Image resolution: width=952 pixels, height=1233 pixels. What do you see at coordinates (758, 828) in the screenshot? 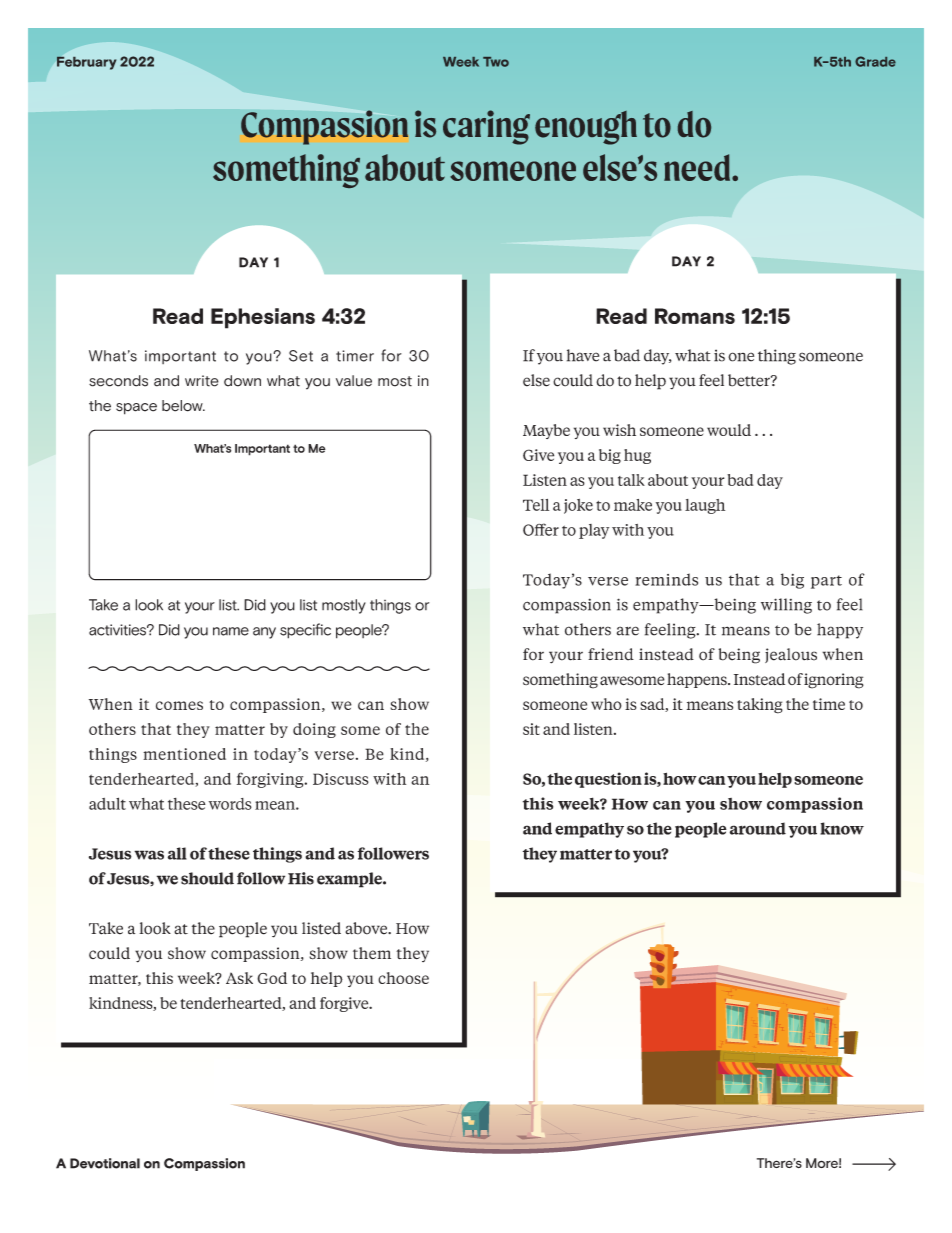
I see `around` at bounding box center [758, 828].
